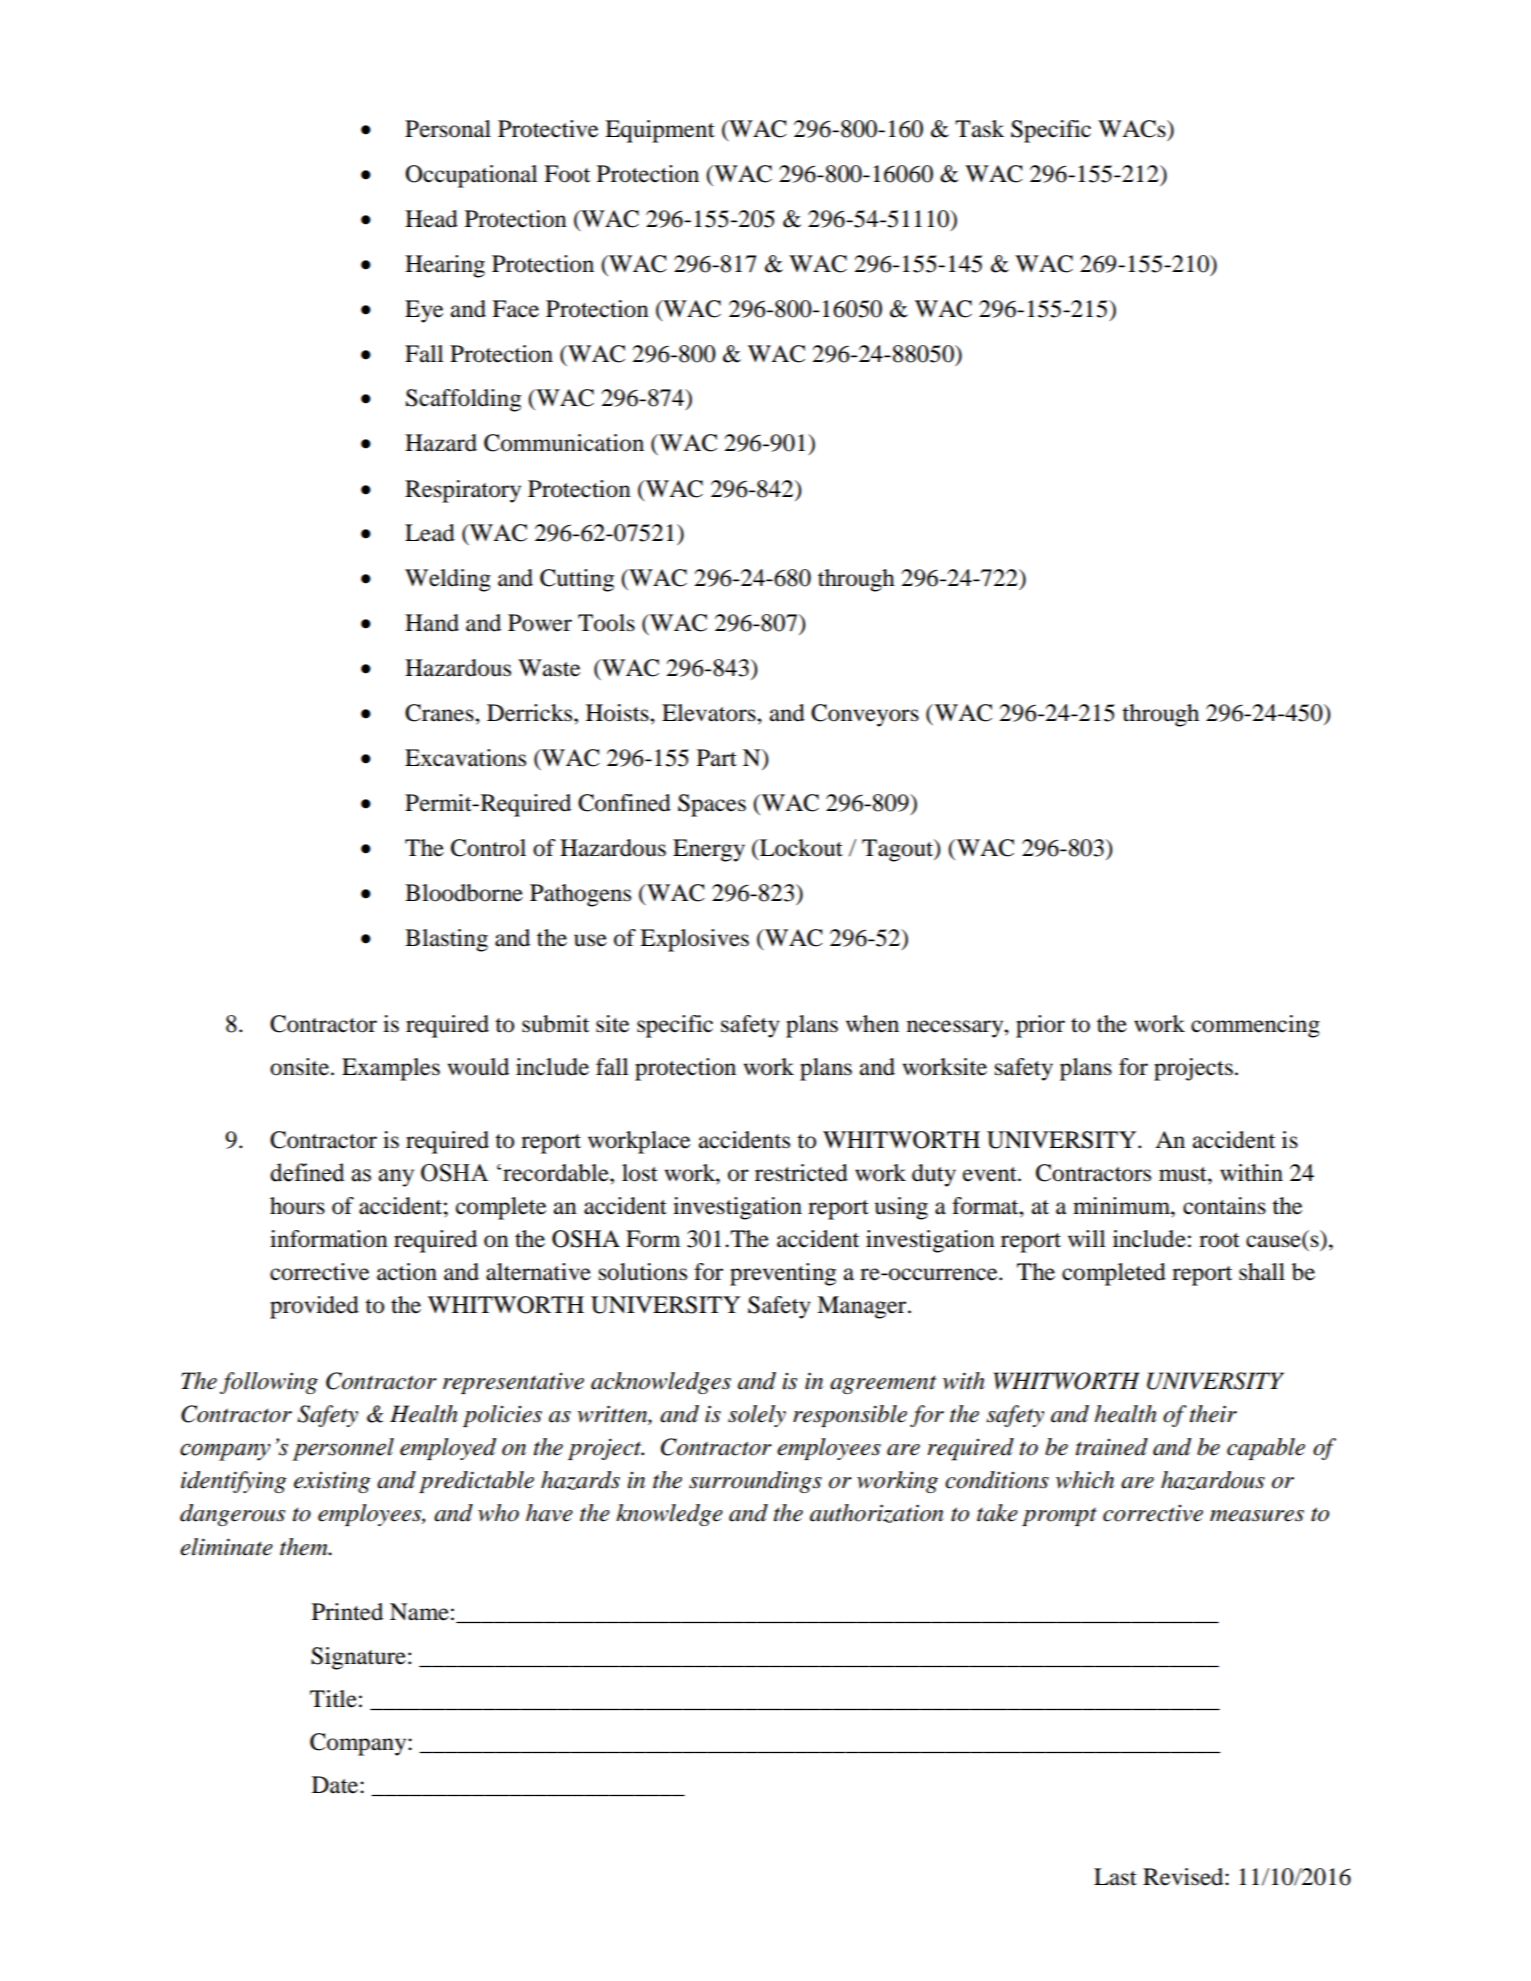 This document has height=1981, width=1531. I want to click on prompt, so click(1059, 1516).
